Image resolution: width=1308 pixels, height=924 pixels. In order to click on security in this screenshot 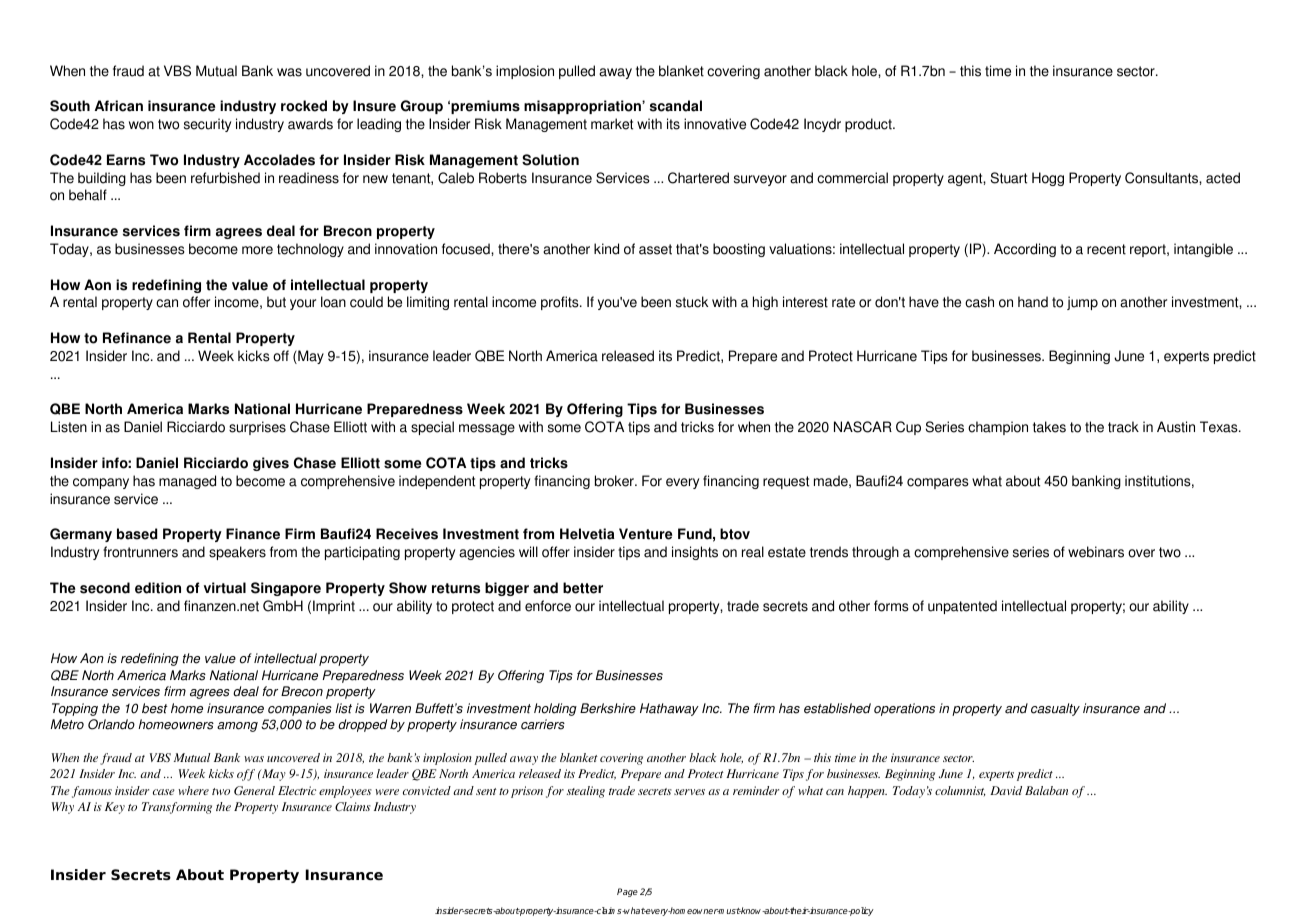, I will do `click(207, 125)`.
